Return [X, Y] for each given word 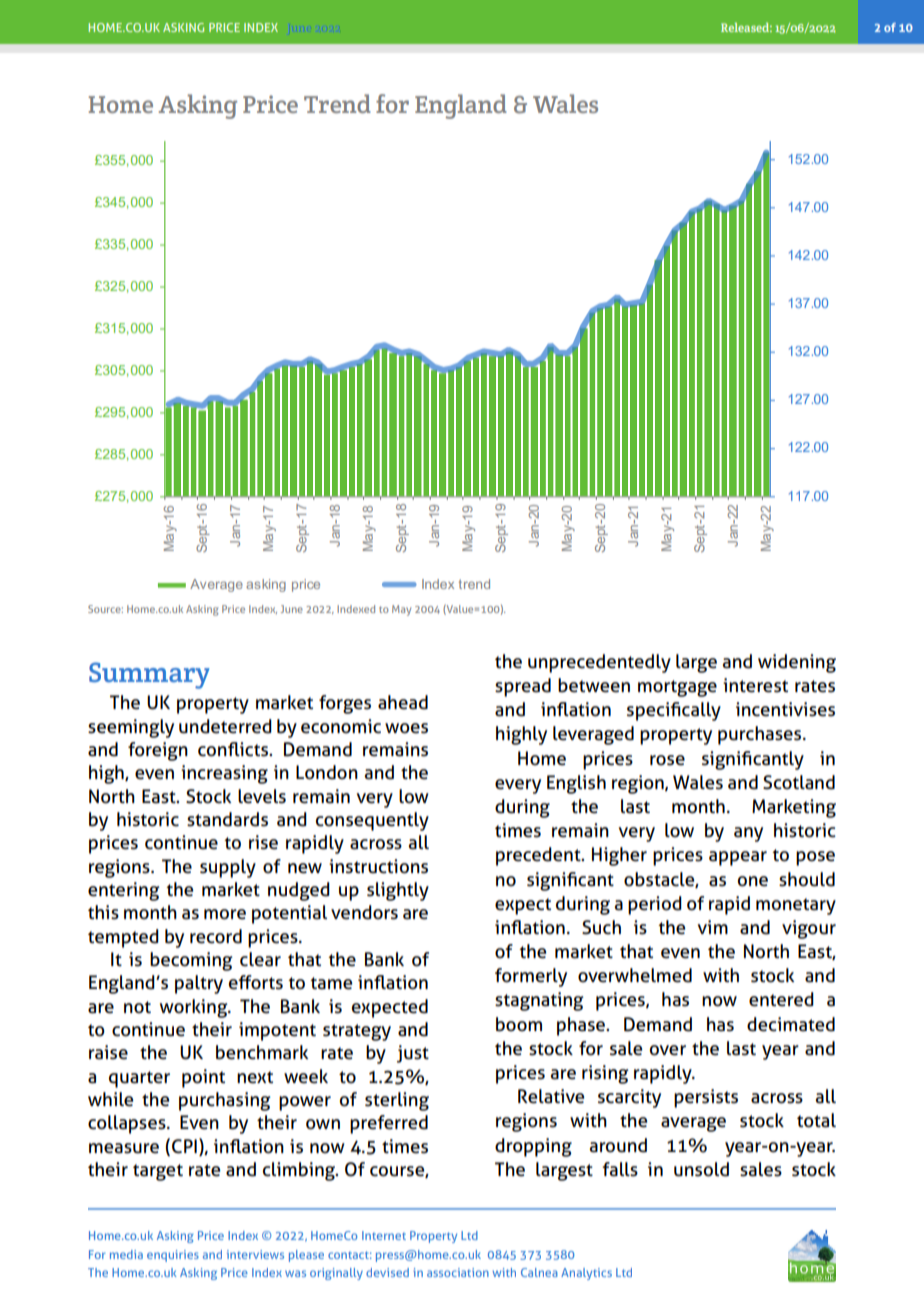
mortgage [677, 688]
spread [523, 687]
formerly [531, 977]
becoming [191, 961]
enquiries [173, 1256]
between [594, 685]
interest [755, 685]
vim [713, 927]
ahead [403, 702]
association [458, 1272]
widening [797, 663]
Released [746, 27]
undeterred [225, 726]
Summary [149, 675]
